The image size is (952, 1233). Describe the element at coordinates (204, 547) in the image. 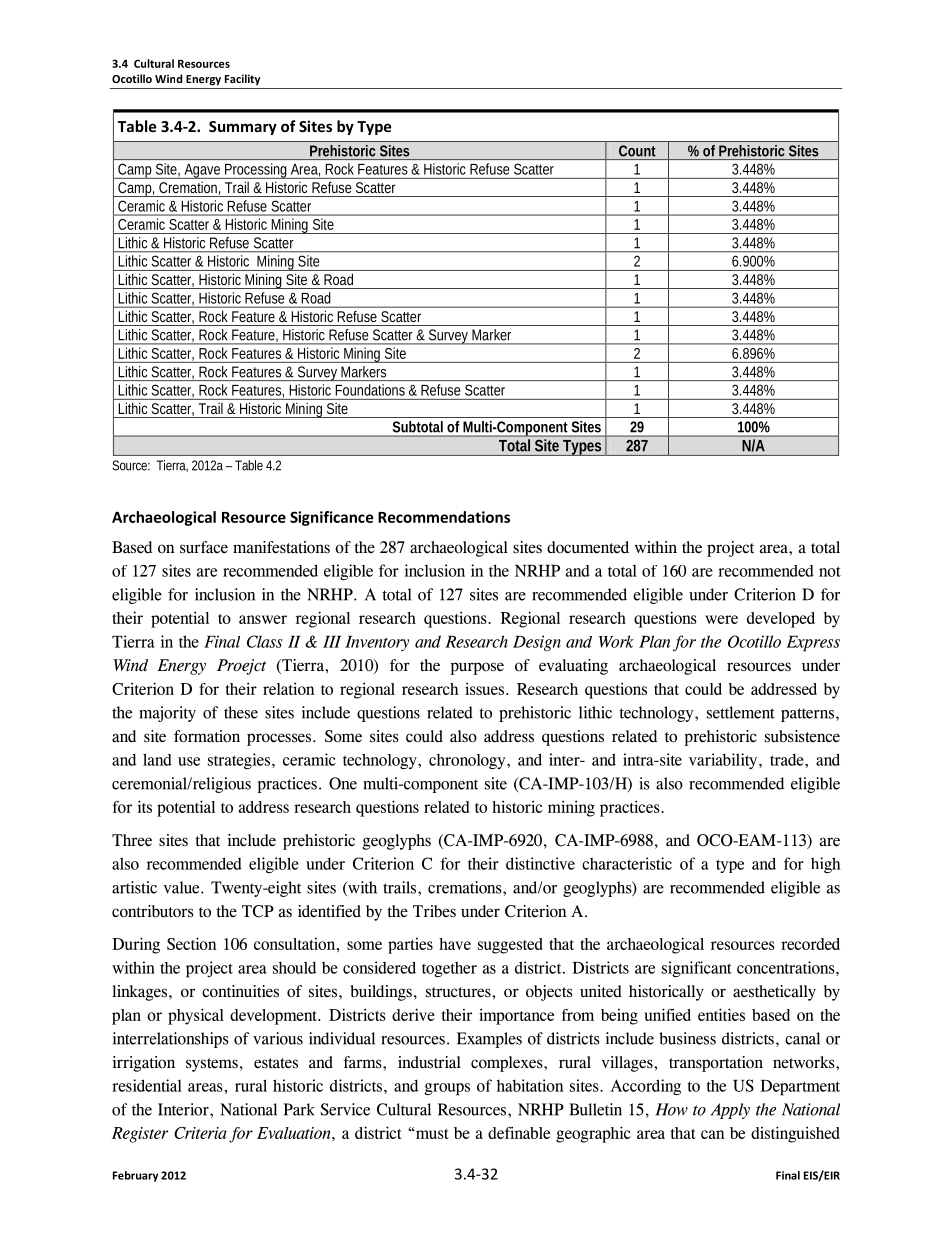

I see `surface` at that location.
